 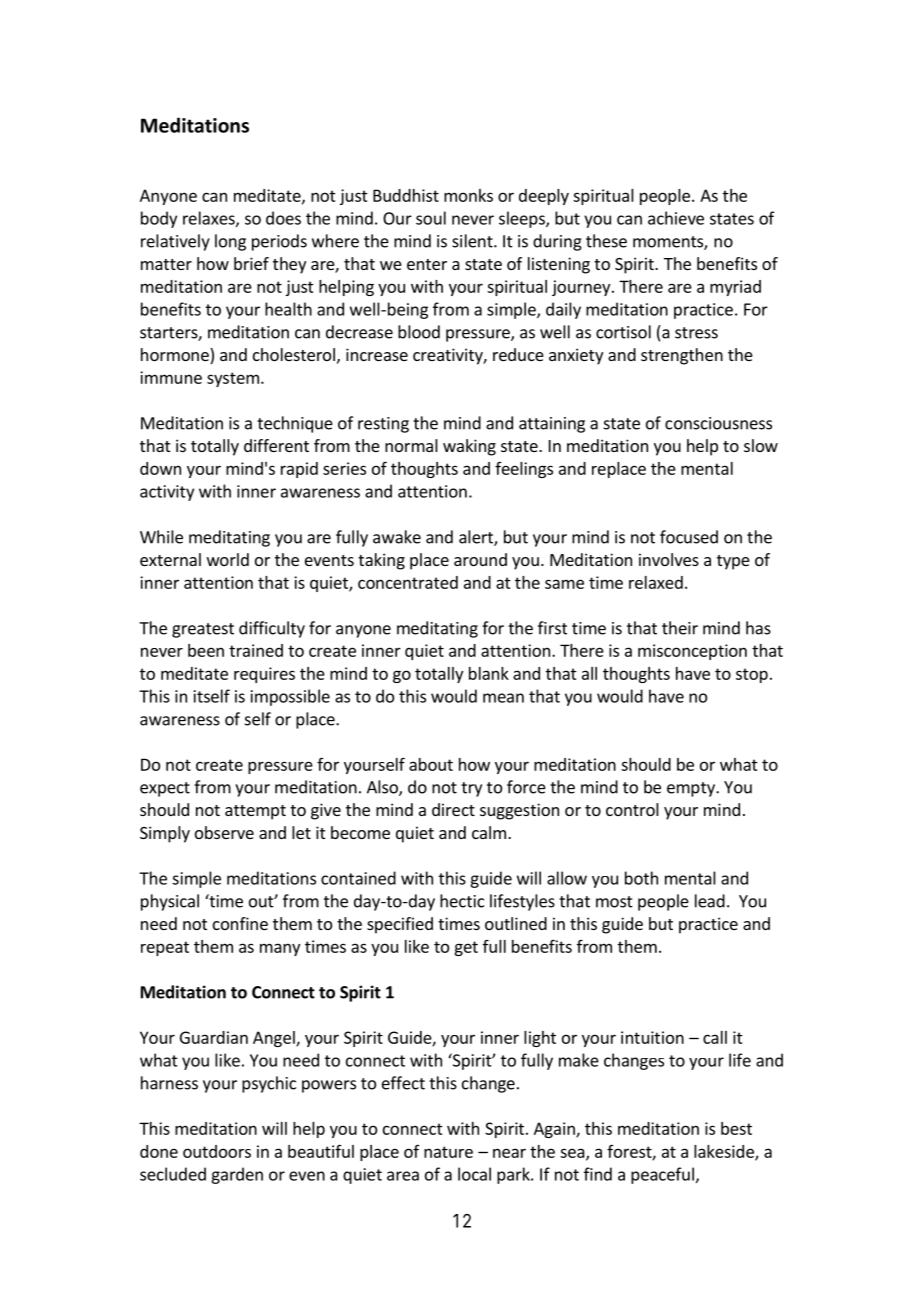 I want to click on focused, so click(x=689, y=537).
